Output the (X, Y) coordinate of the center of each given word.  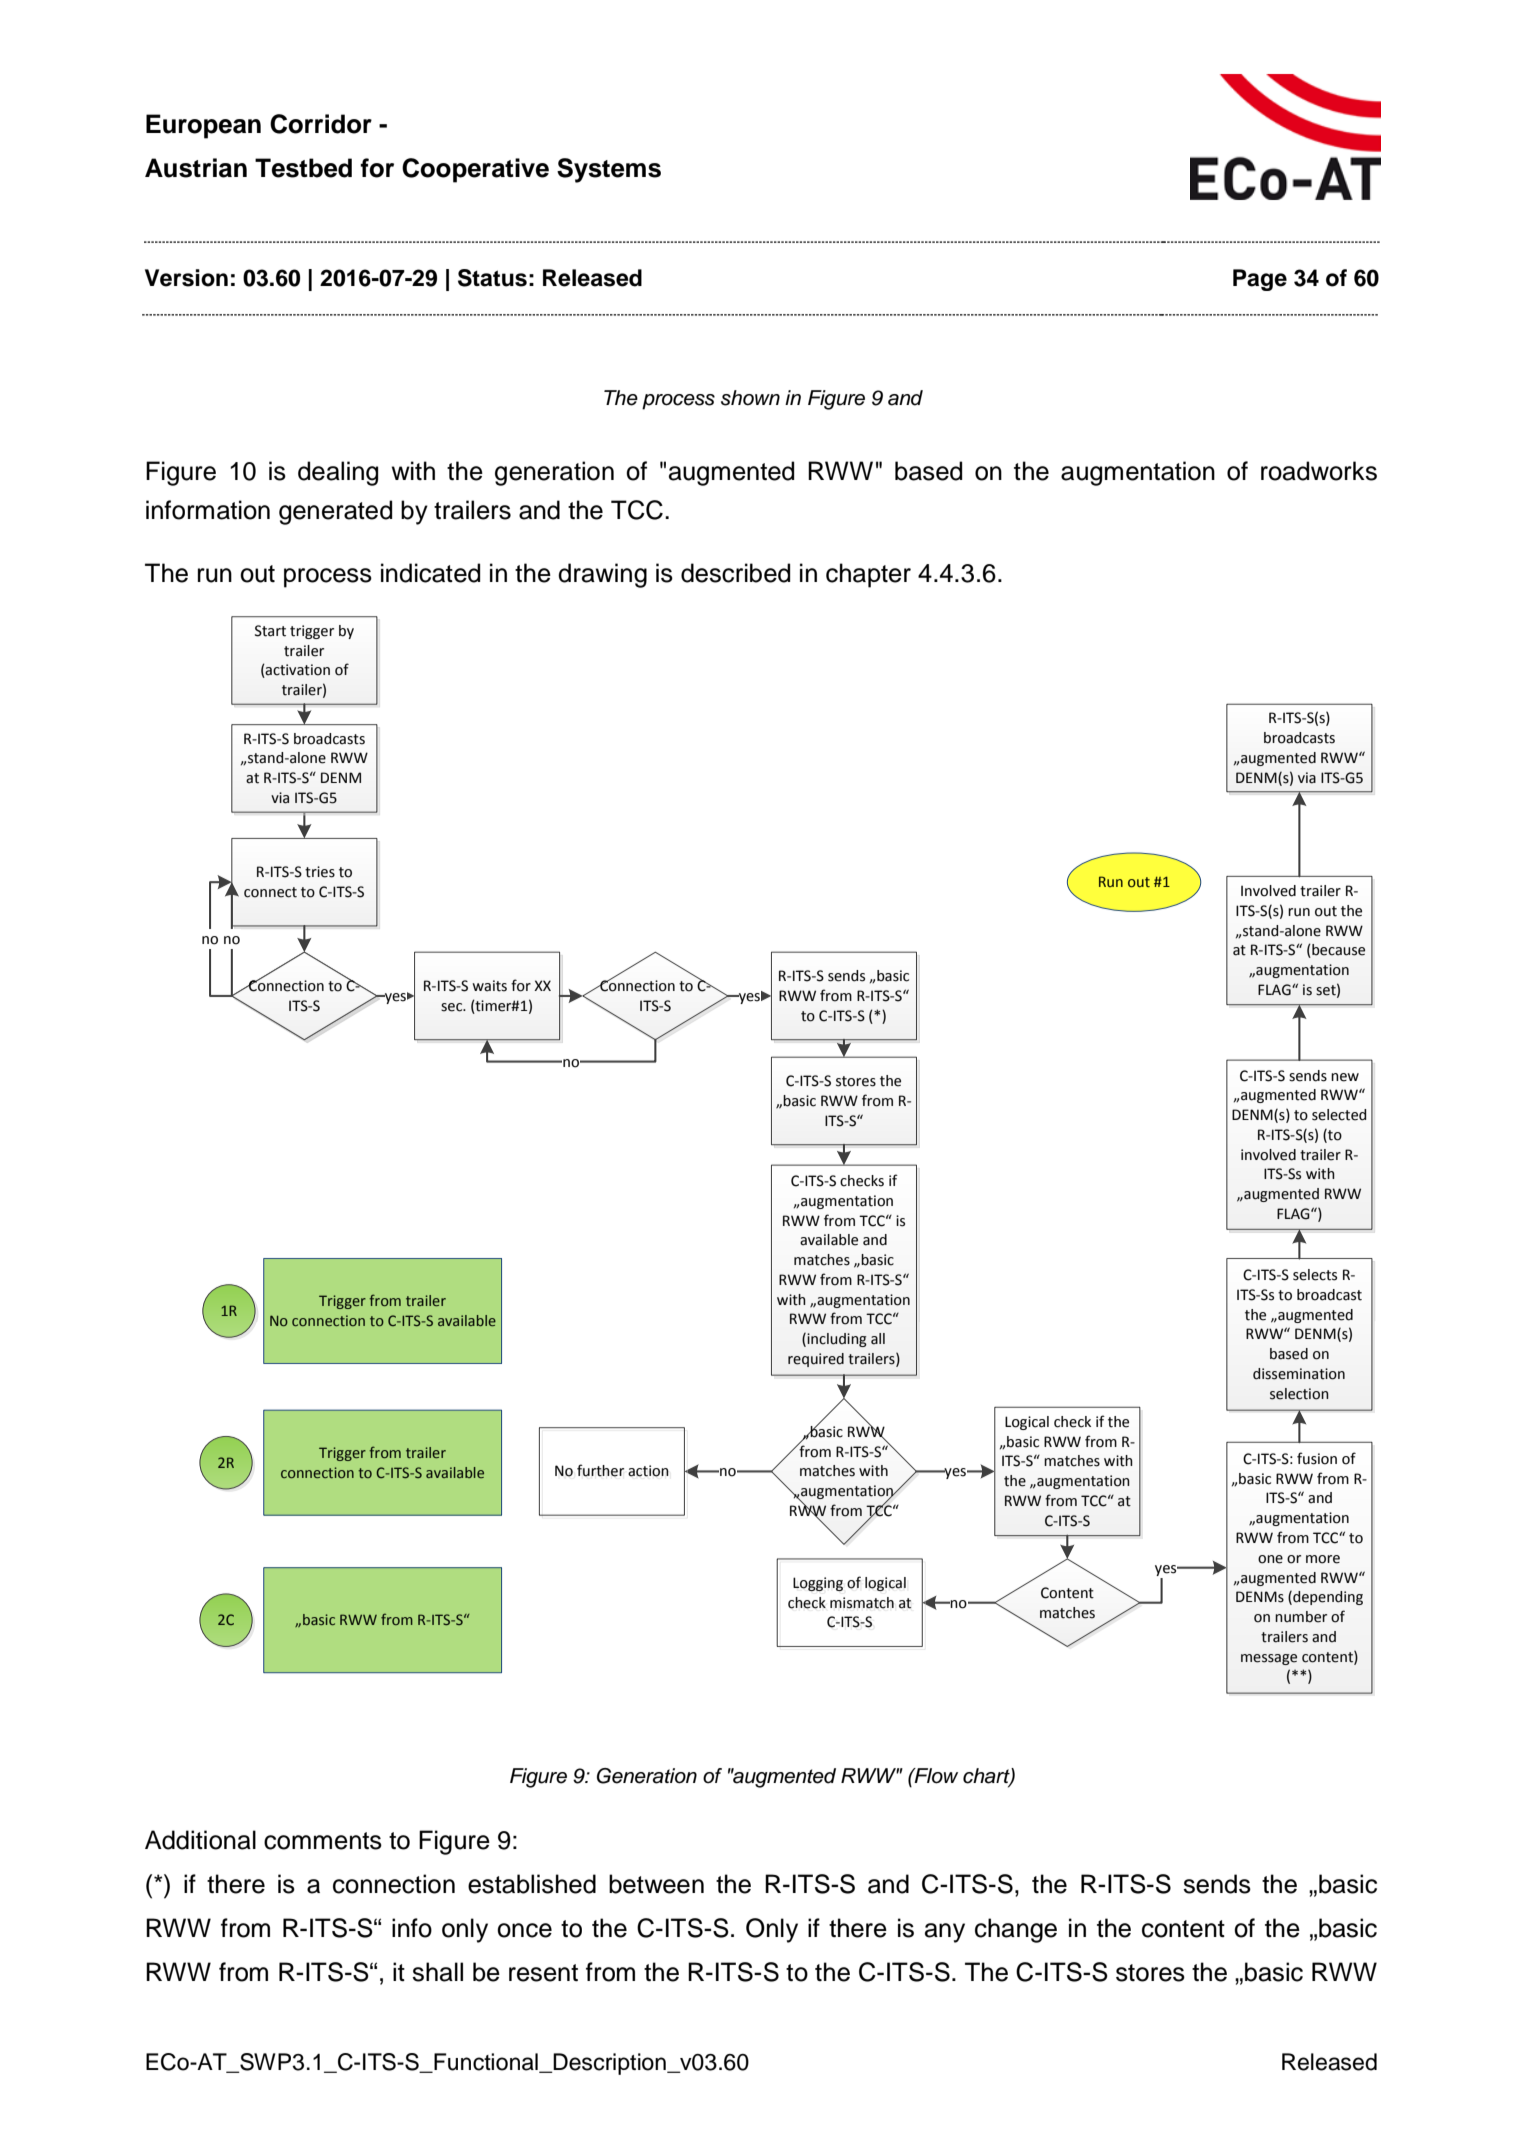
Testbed (303, 168)
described (735, 573)
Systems (609, 170)
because (1337, 951)
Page (1260, 280)
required (816, 1360)
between (656, 1884)
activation (297, 671)
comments (323, 1841)
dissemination (1299, 1374)
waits (489, 986)
